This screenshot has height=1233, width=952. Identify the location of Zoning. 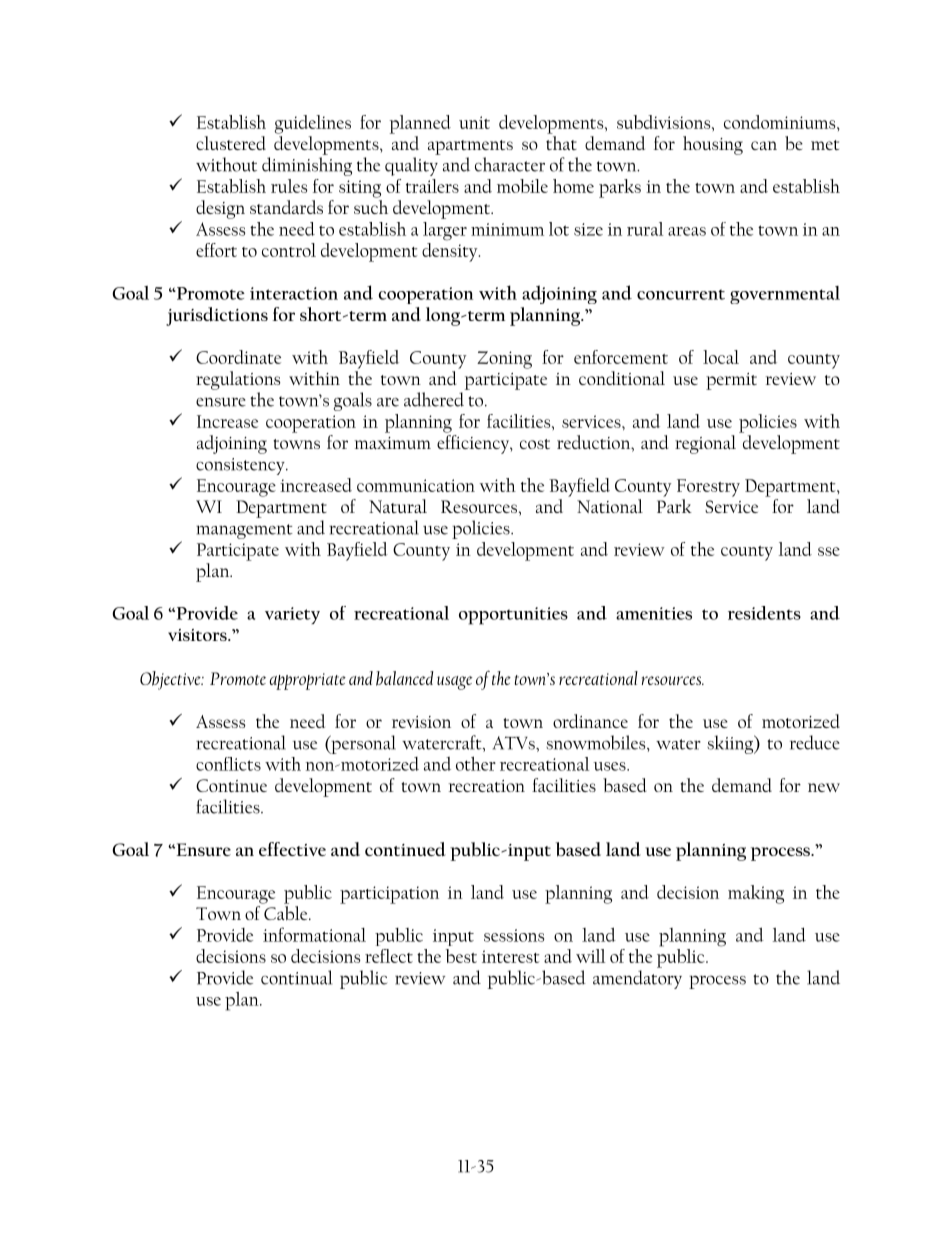
(504, 360).
